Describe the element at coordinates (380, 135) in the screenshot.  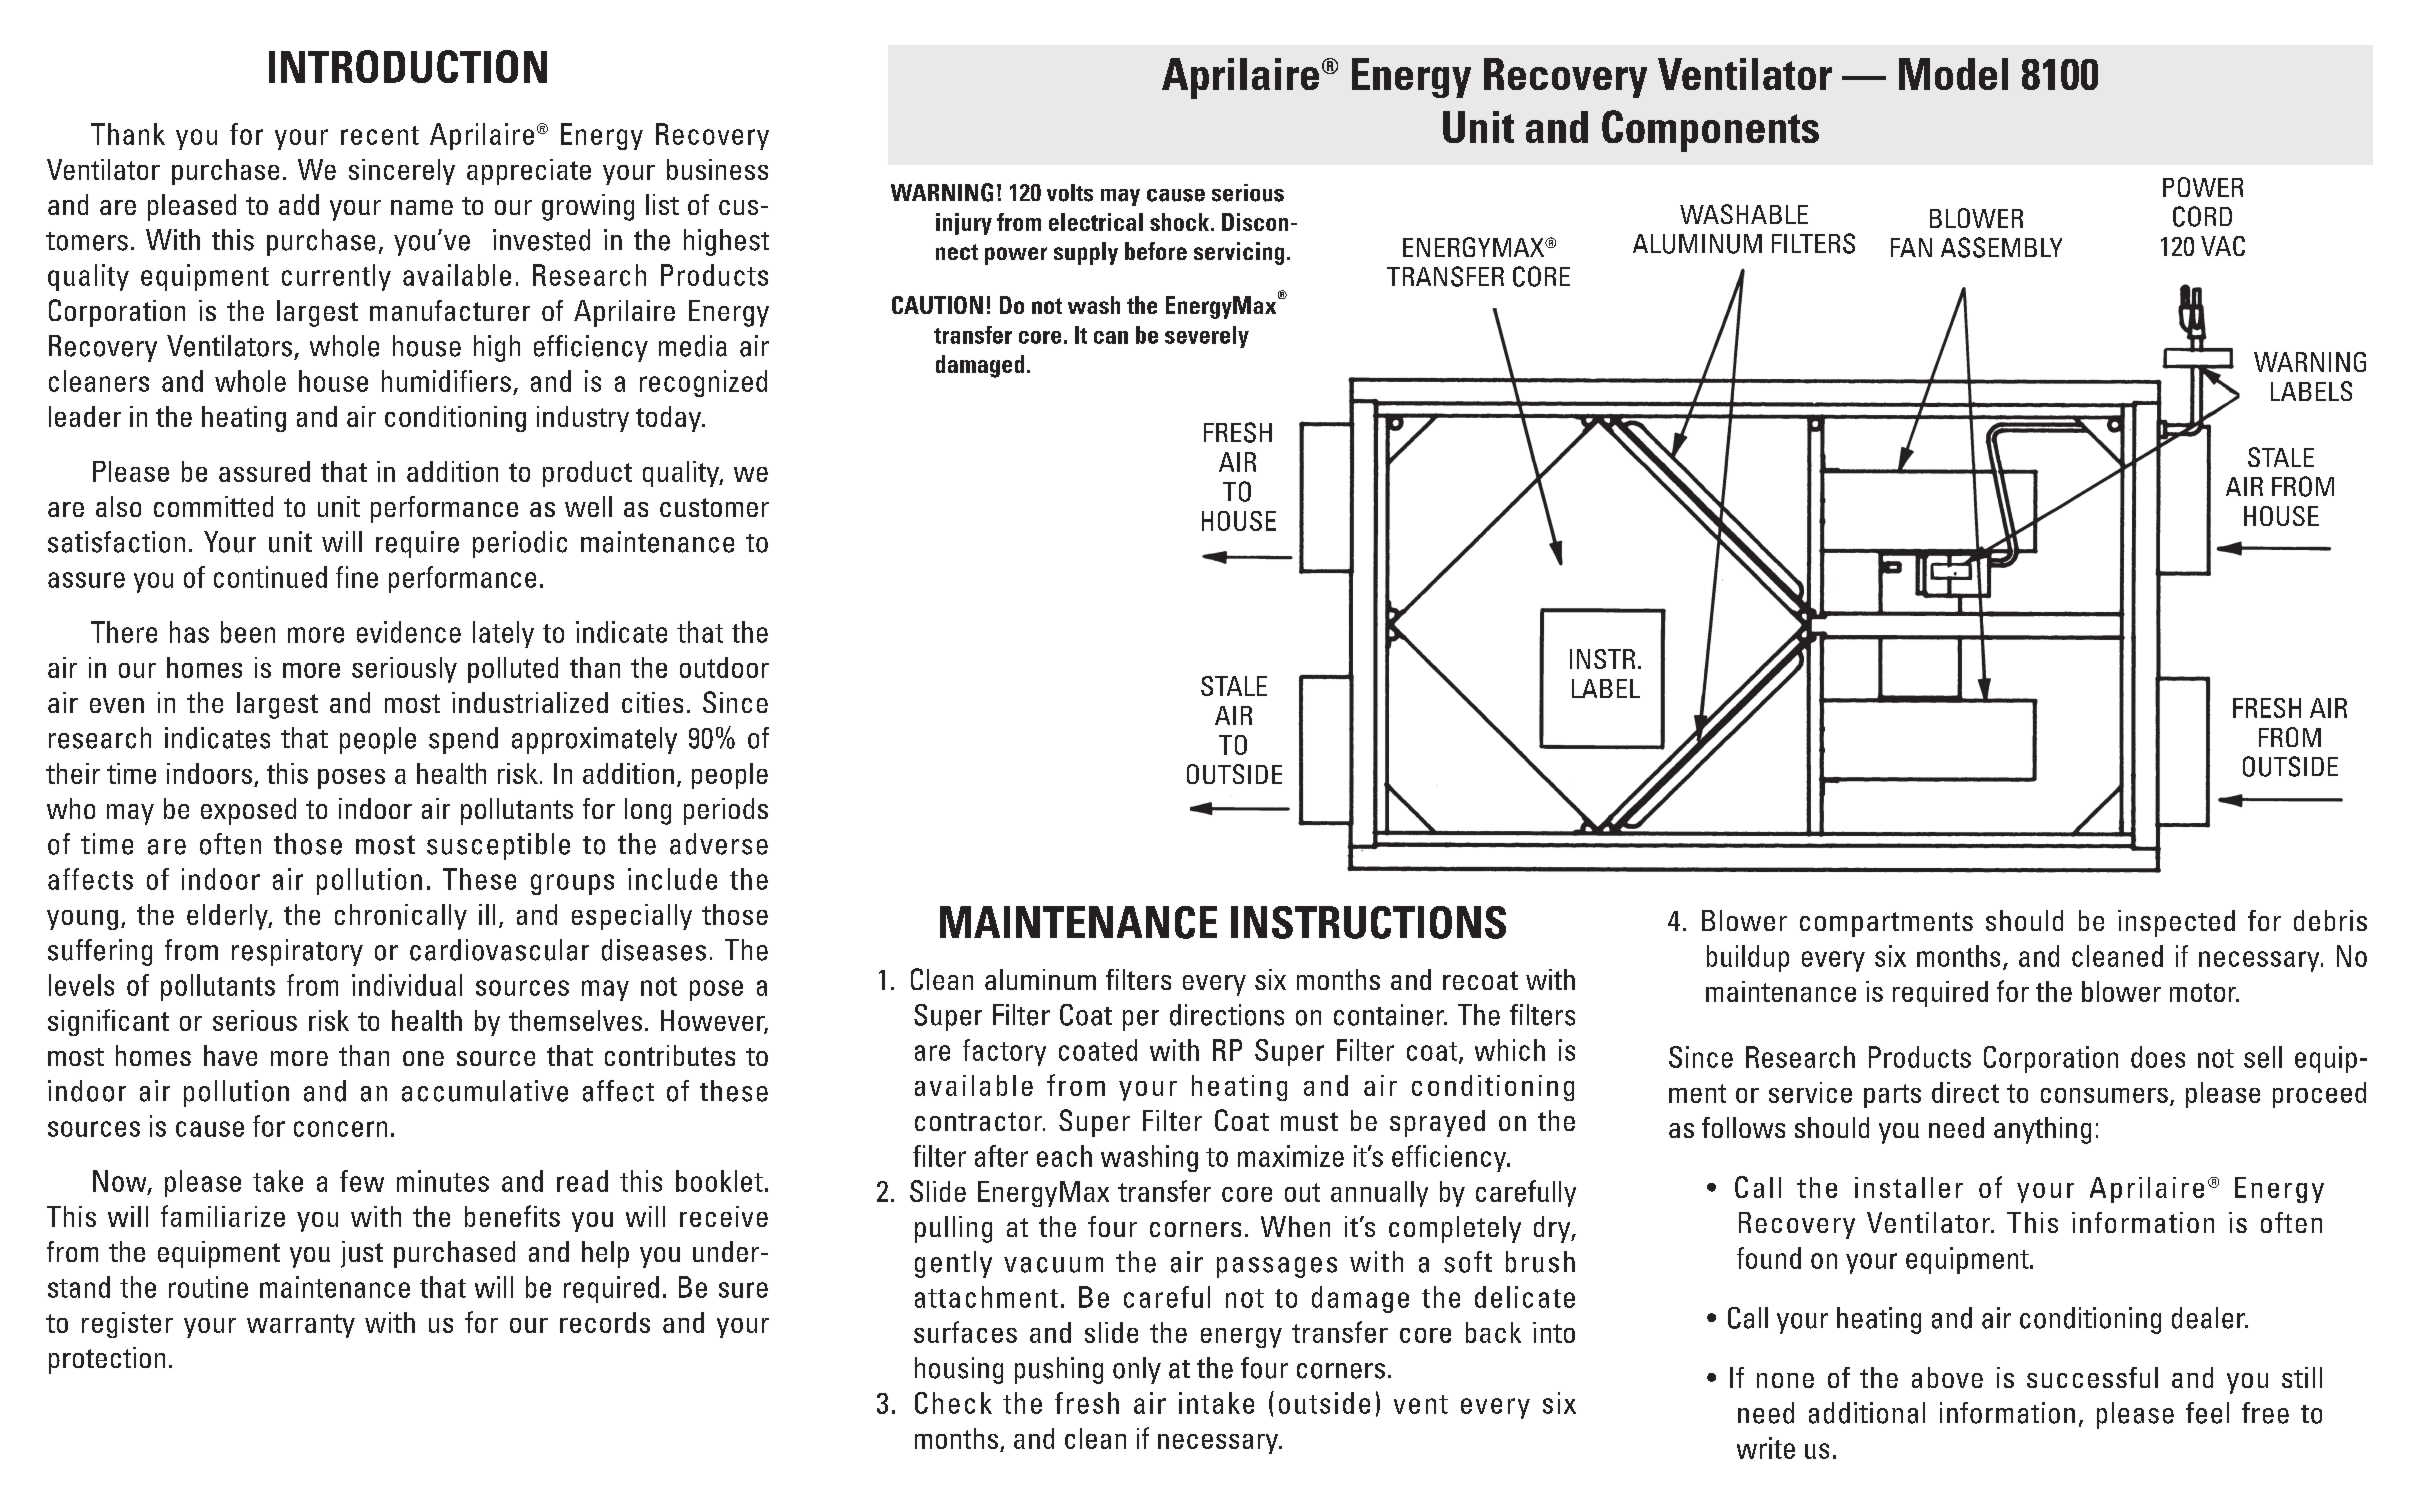
I see `recent` at that location.
